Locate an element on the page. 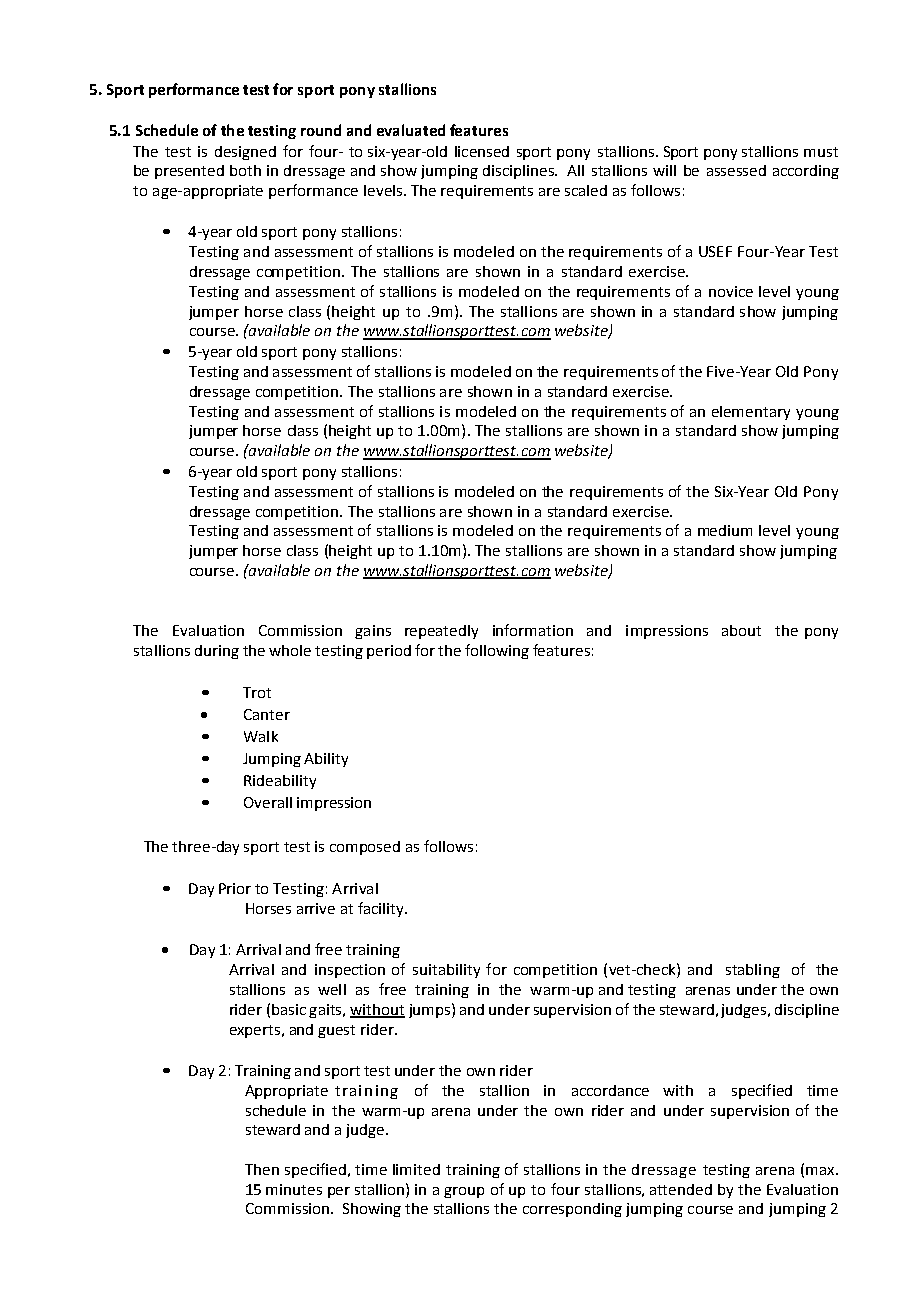  licensed is located at coordinates (482, 151).
